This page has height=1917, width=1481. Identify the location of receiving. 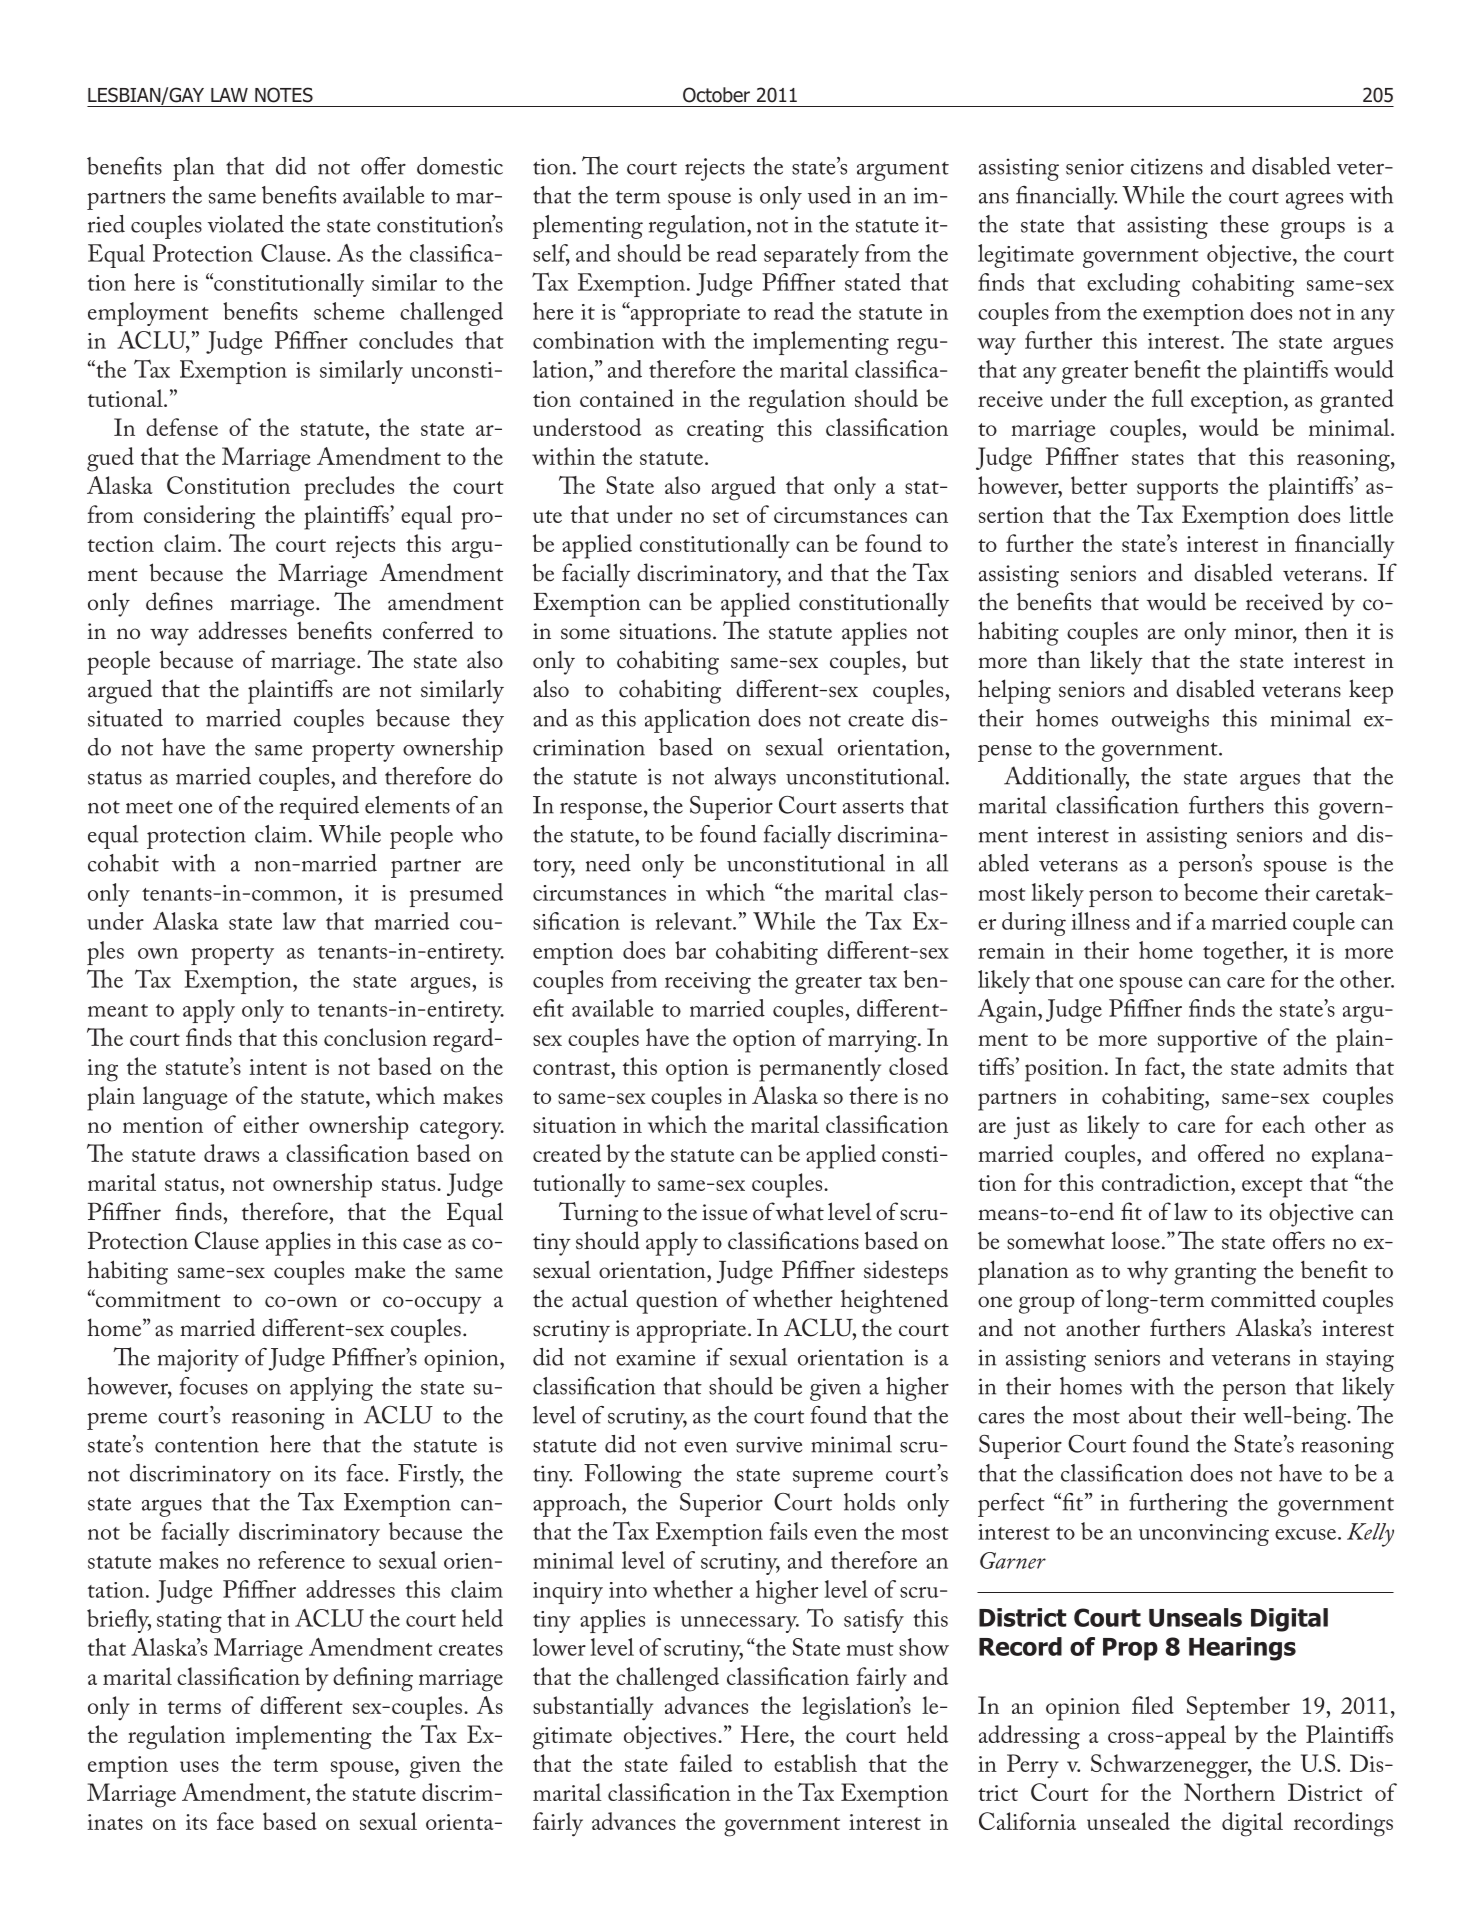
(708, 983).
